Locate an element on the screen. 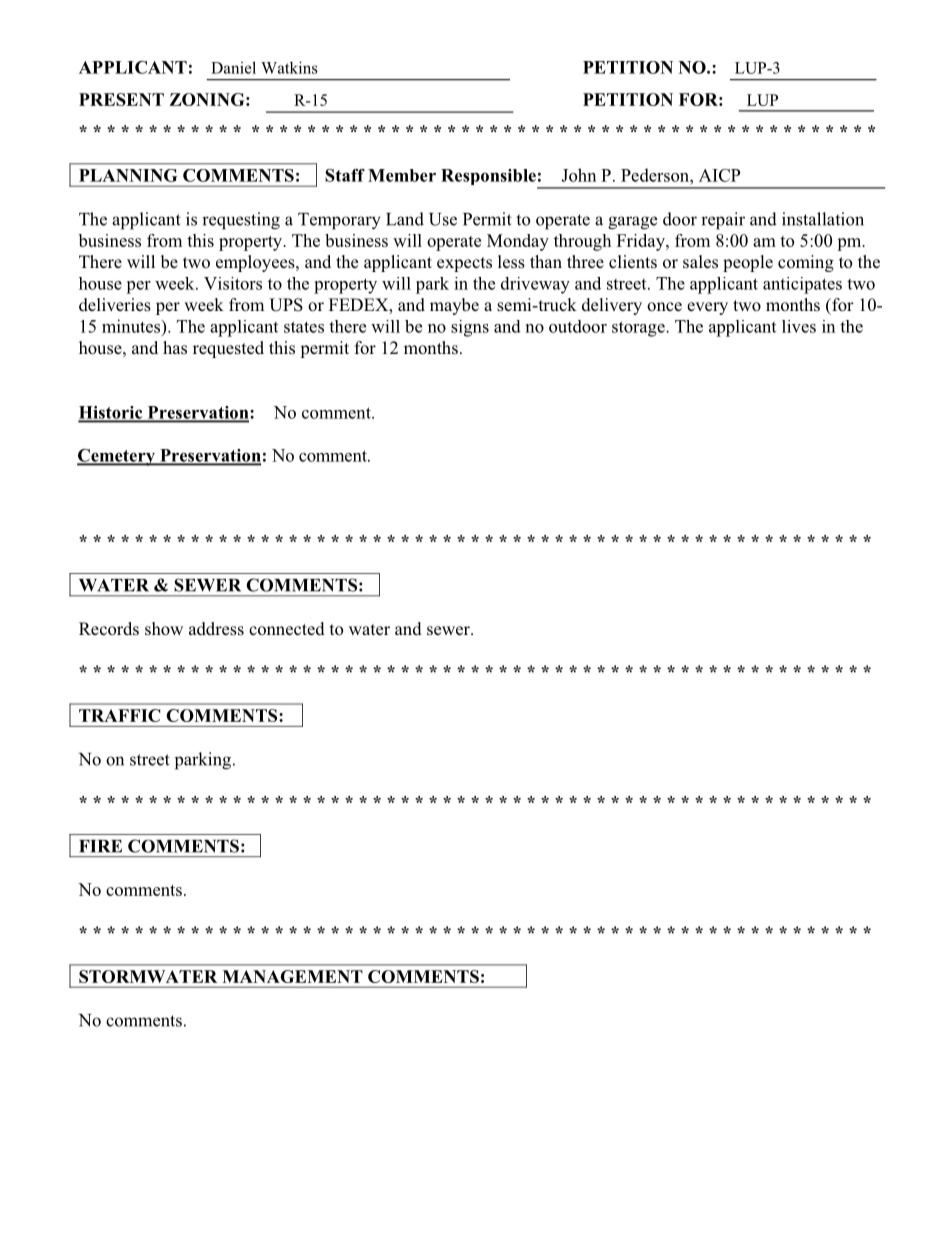 The width and height of the screenshot is (952, 1233). MANAGEMENT is located at coordinates (292, 976).
